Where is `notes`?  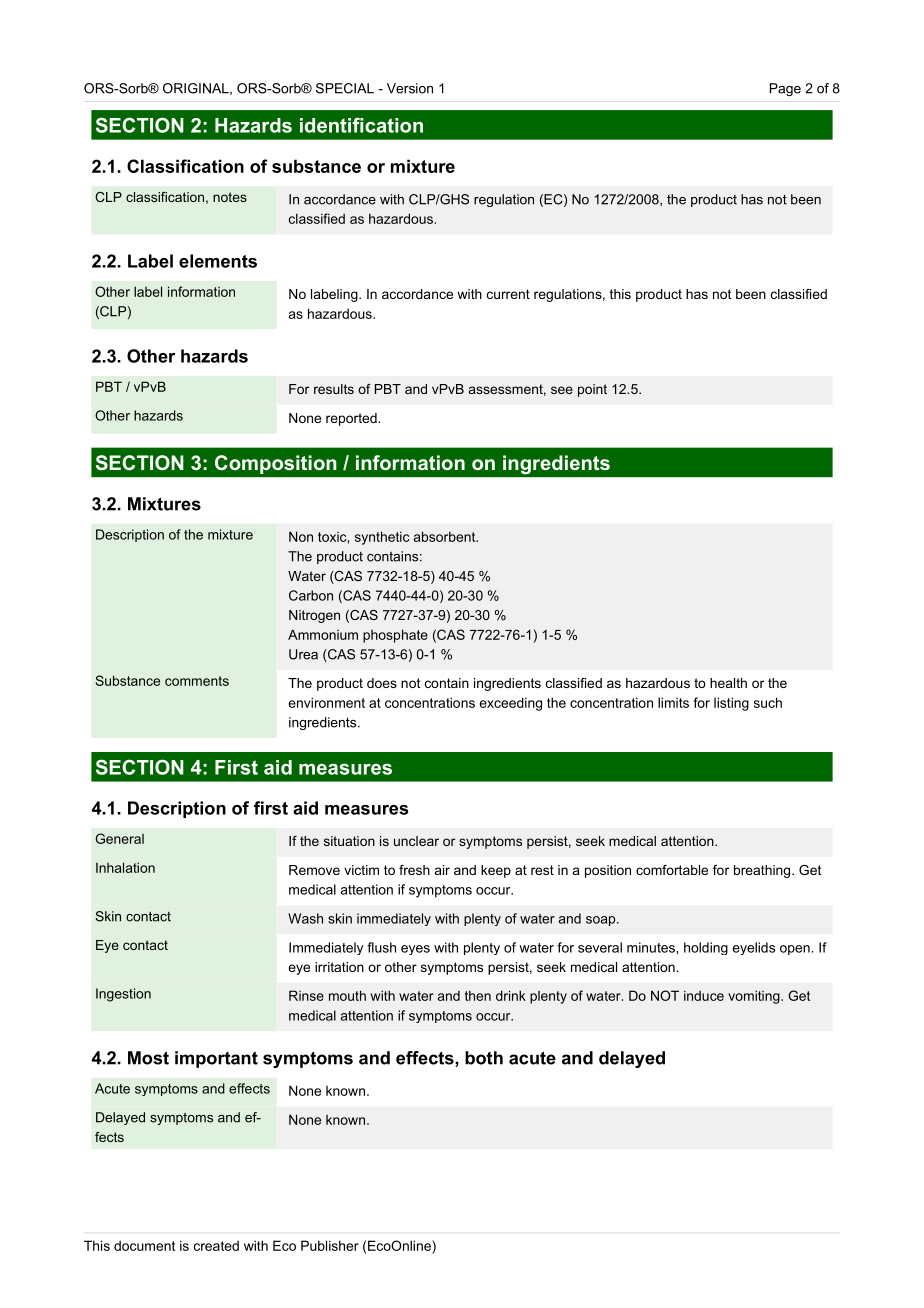 notes is located at coordinates (230, 197).
